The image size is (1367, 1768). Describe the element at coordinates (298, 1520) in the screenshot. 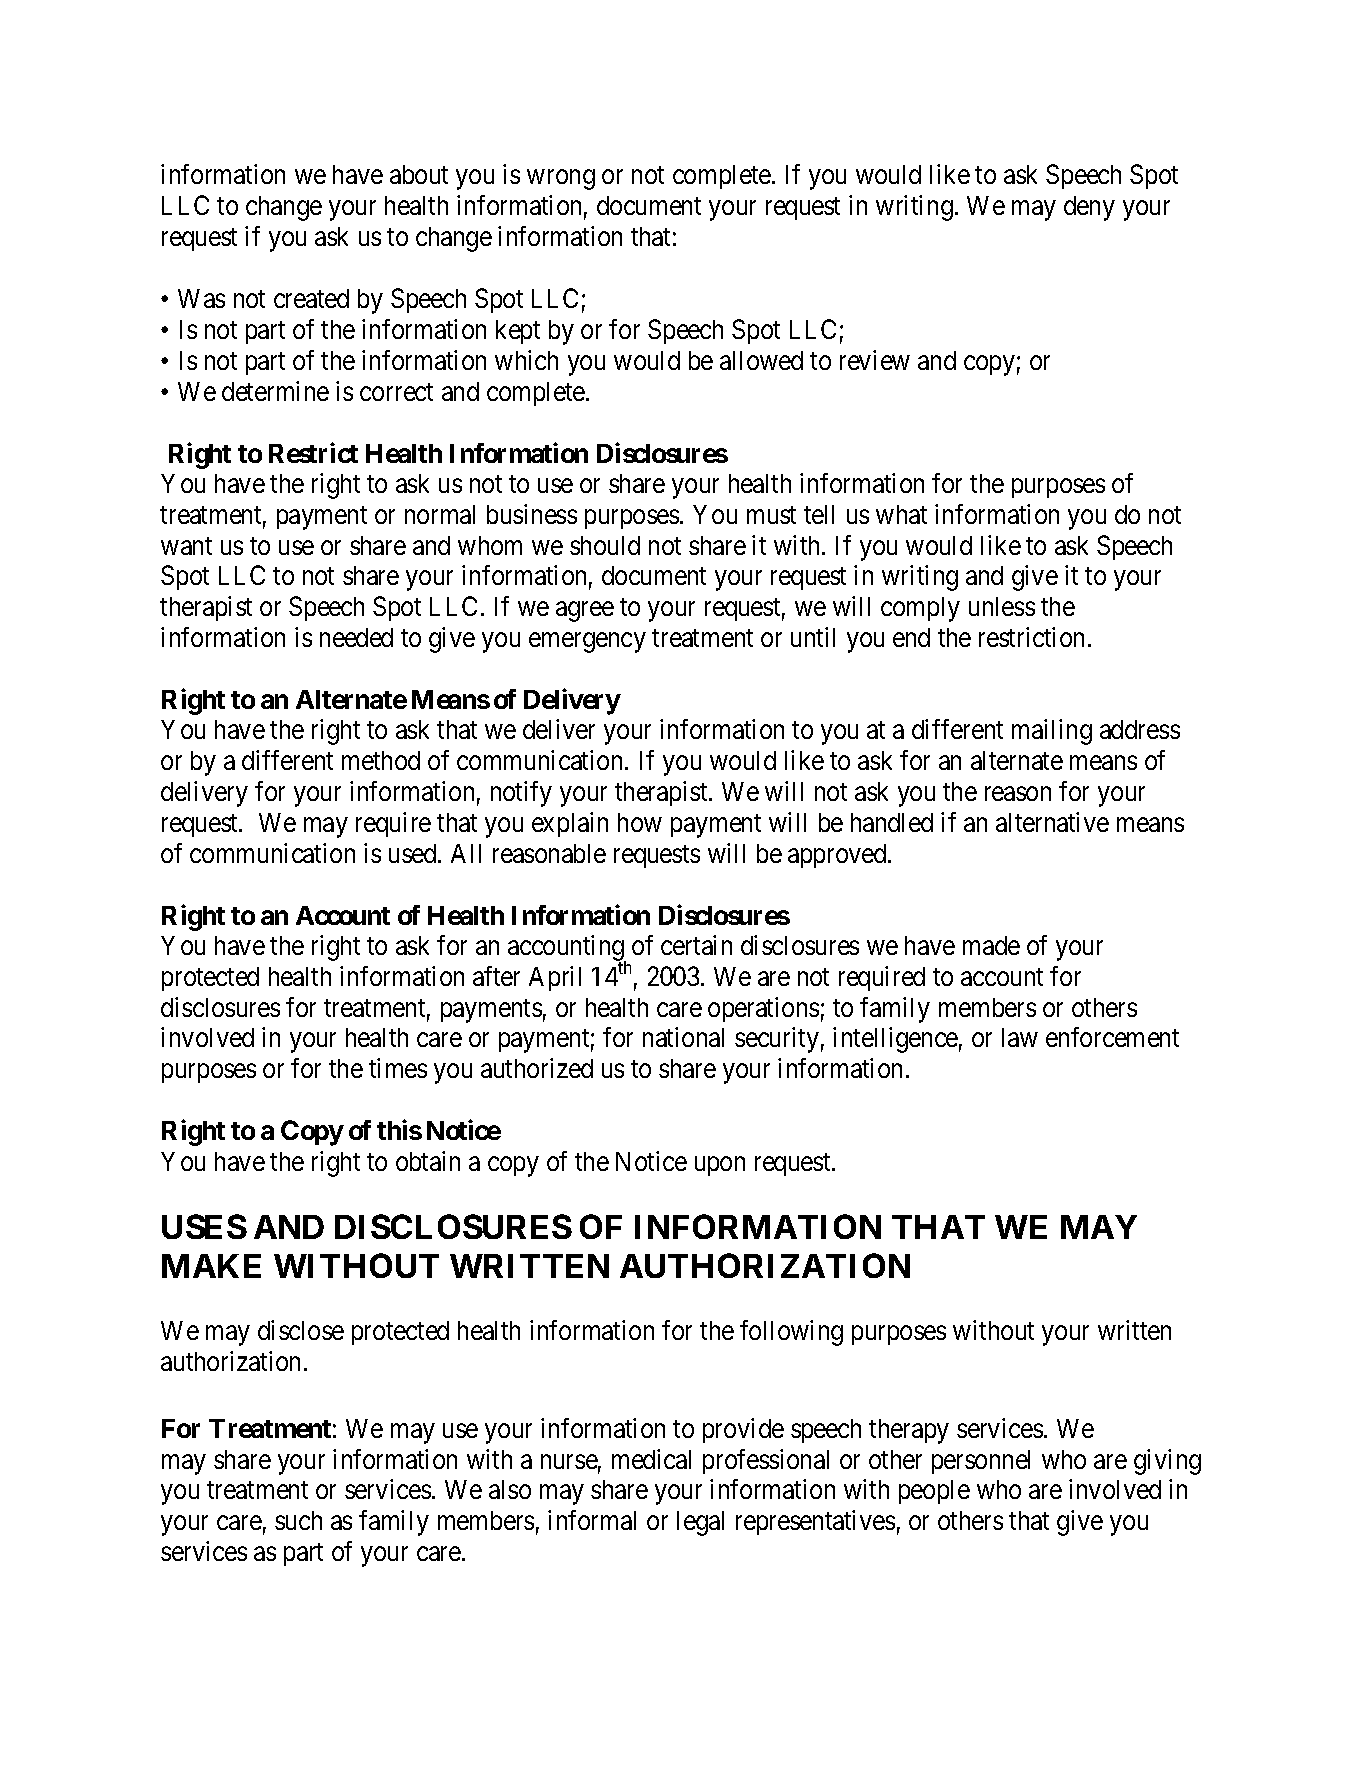

I see `such` at that location.
